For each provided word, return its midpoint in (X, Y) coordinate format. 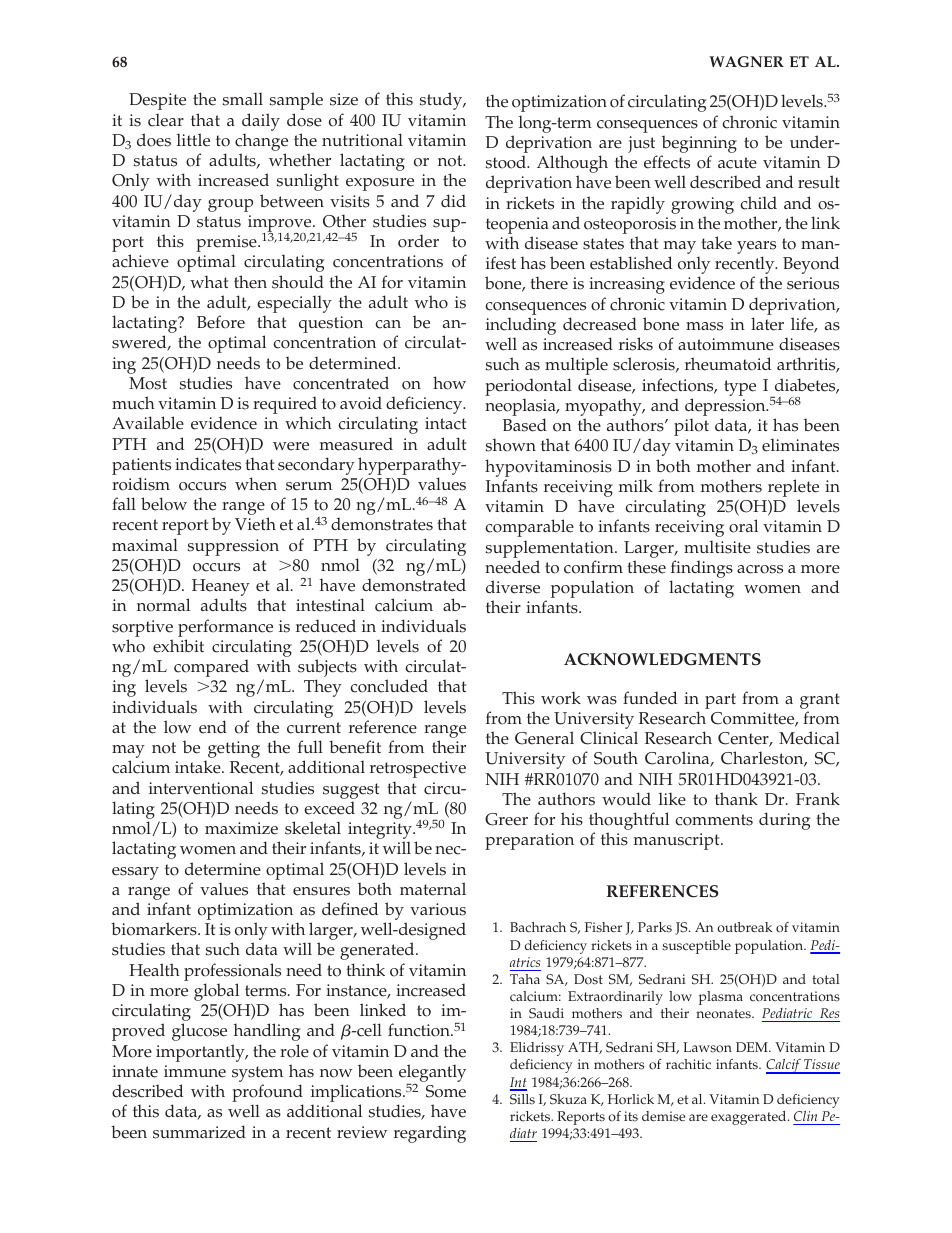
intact (445, 423)
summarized (199, 1132)
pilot (691, 427)
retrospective (418, 769)
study (442, 101)
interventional (201, 788)
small (243, 99)
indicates (208, 464)
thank (736, 798)
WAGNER (746, 61)
